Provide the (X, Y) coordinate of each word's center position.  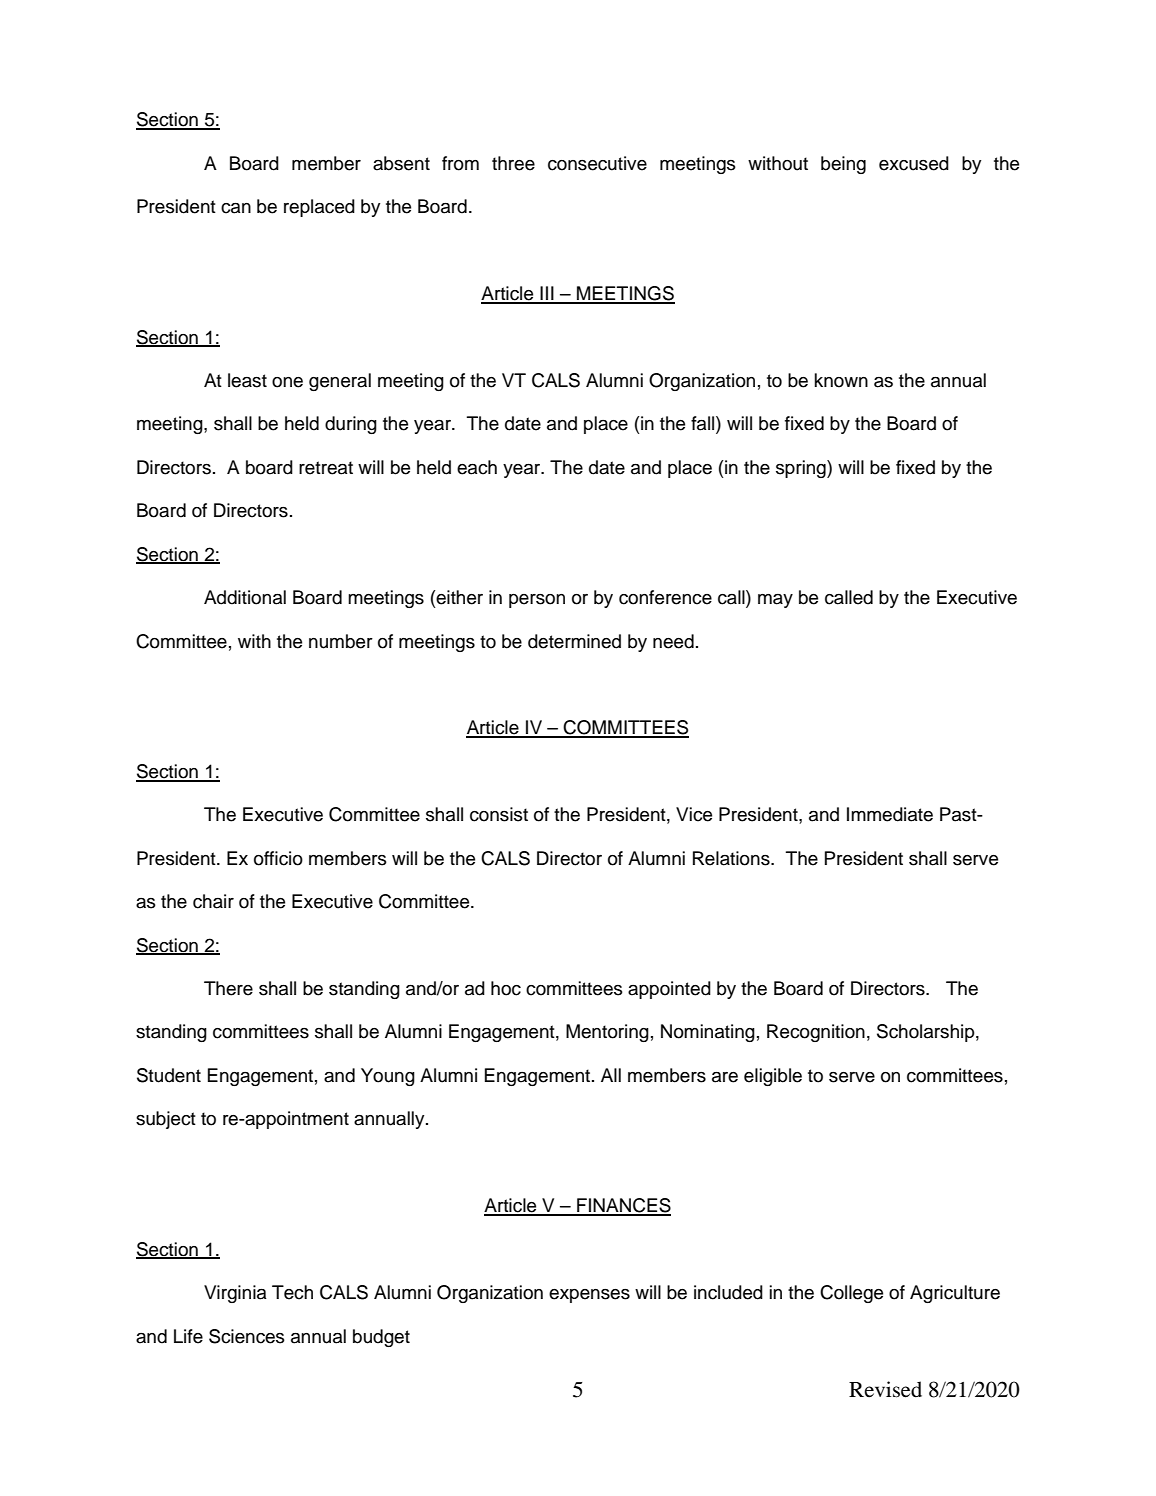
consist (499, 814)
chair (213, 901)
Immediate (890, 814)
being (843, 165)
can (236, 208)
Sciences (247, 1336)
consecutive (597, 163)
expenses (589, 1296)
